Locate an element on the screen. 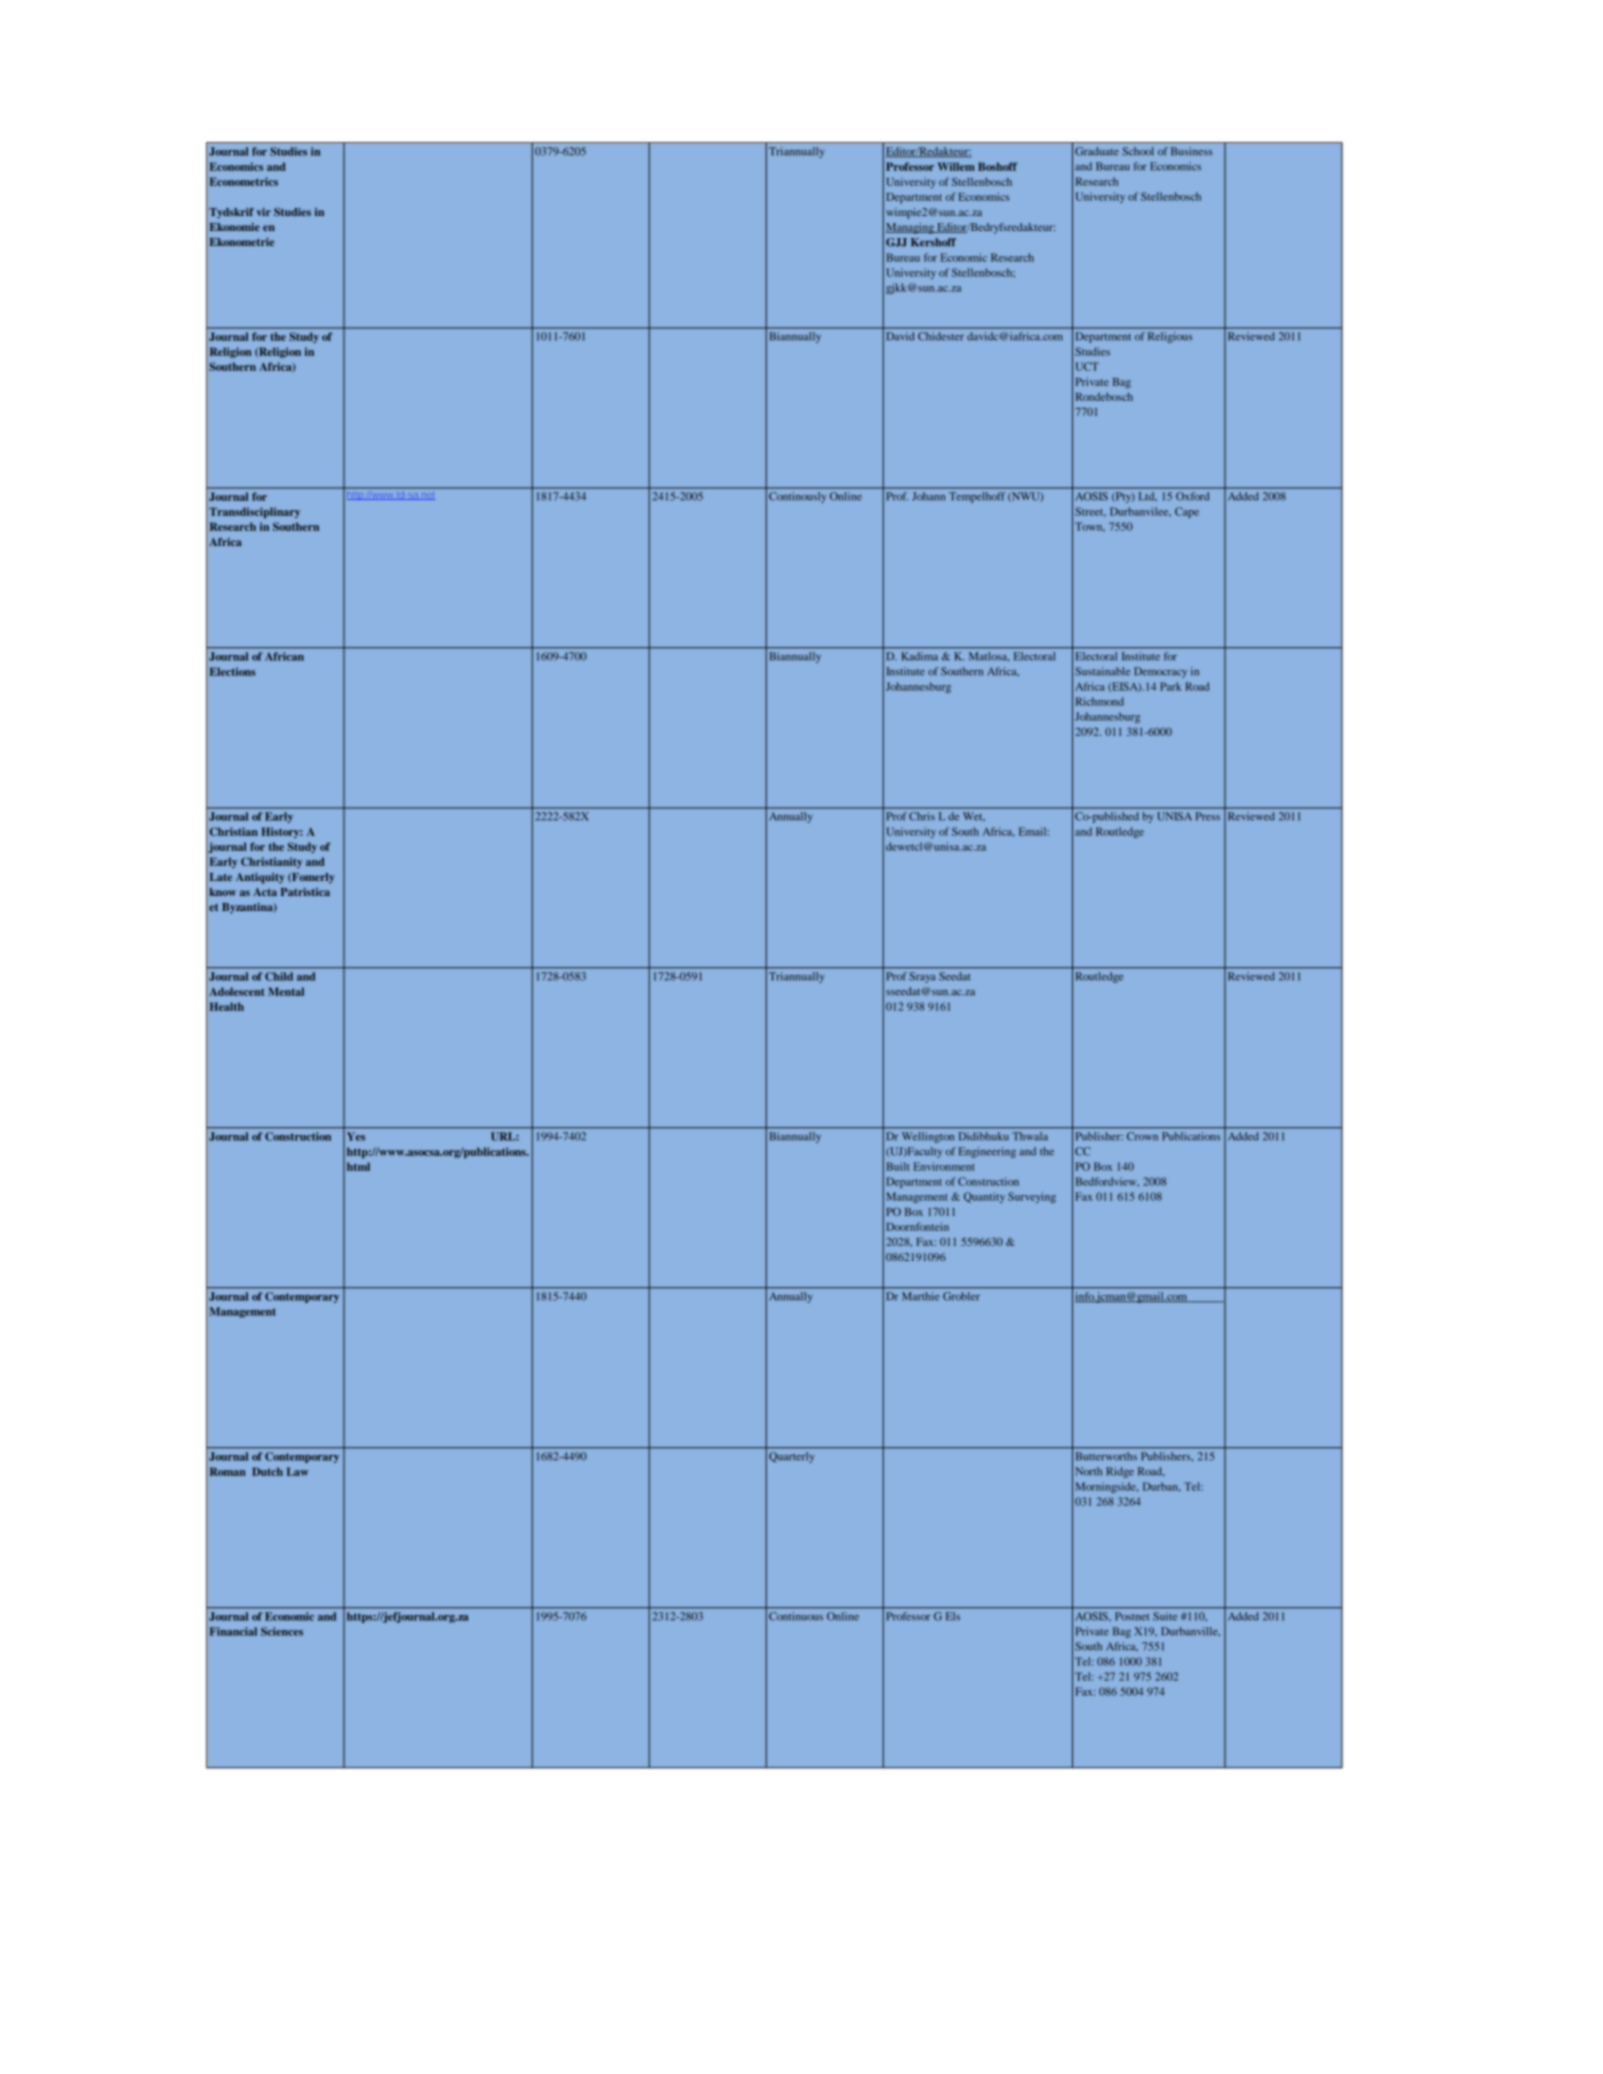  Acta is located at coordinates (265, 892).
